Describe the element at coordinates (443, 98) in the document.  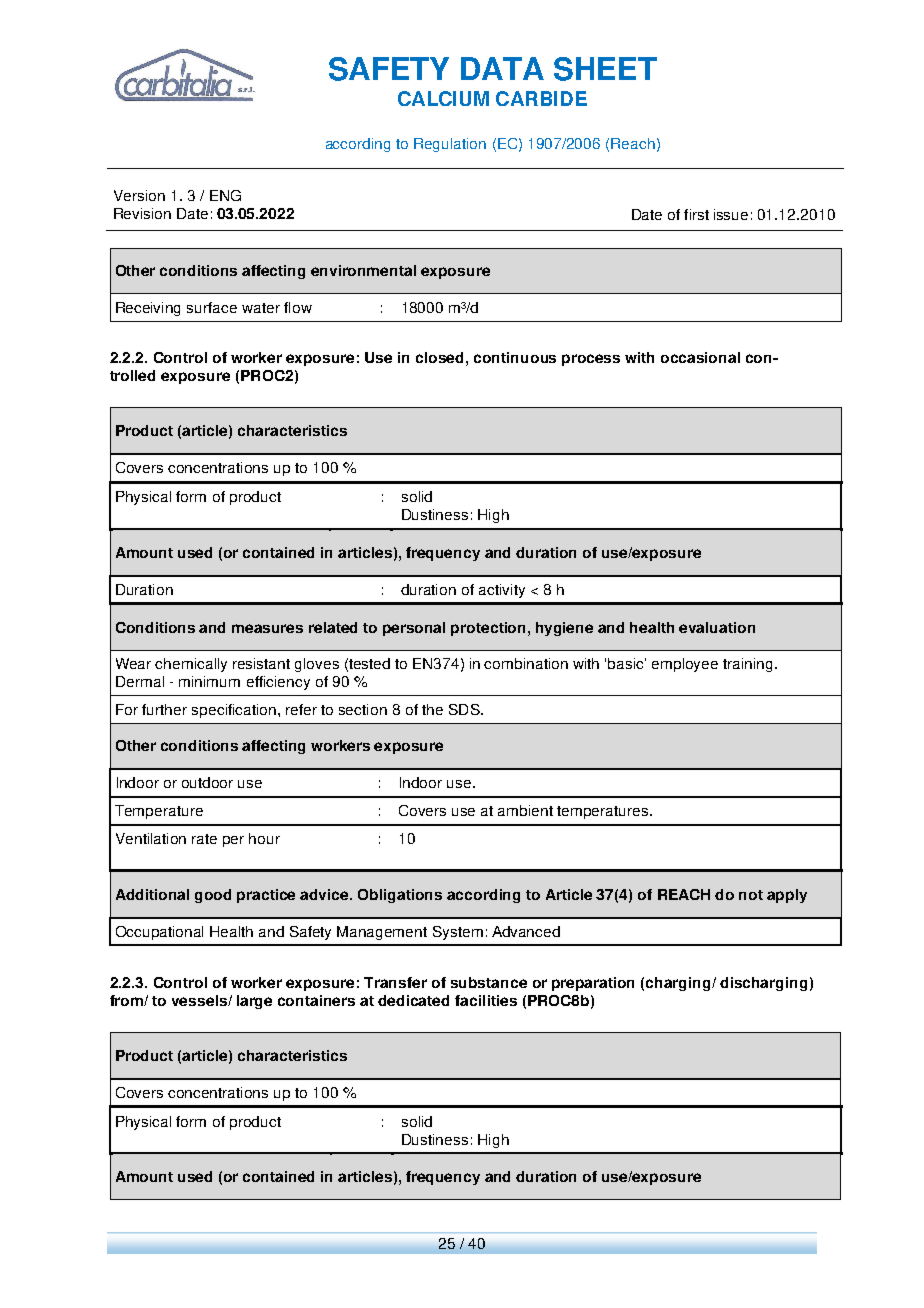
I see `CALCIUM` at that location.
